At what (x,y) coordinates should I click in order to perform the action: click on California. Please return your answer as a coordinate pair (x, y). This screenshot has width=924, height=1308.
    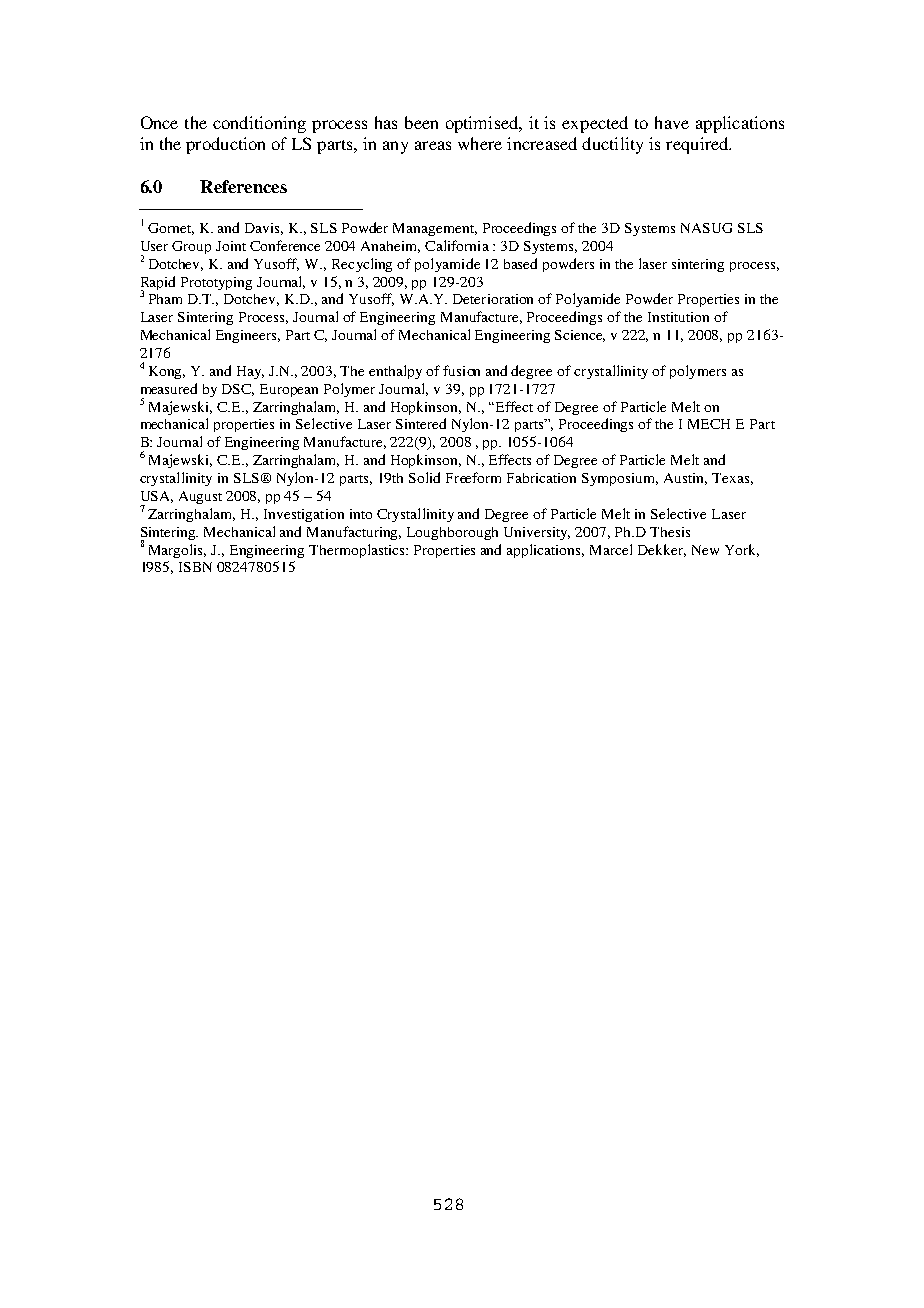
    Looking at the image, I should click on (457, 245).
